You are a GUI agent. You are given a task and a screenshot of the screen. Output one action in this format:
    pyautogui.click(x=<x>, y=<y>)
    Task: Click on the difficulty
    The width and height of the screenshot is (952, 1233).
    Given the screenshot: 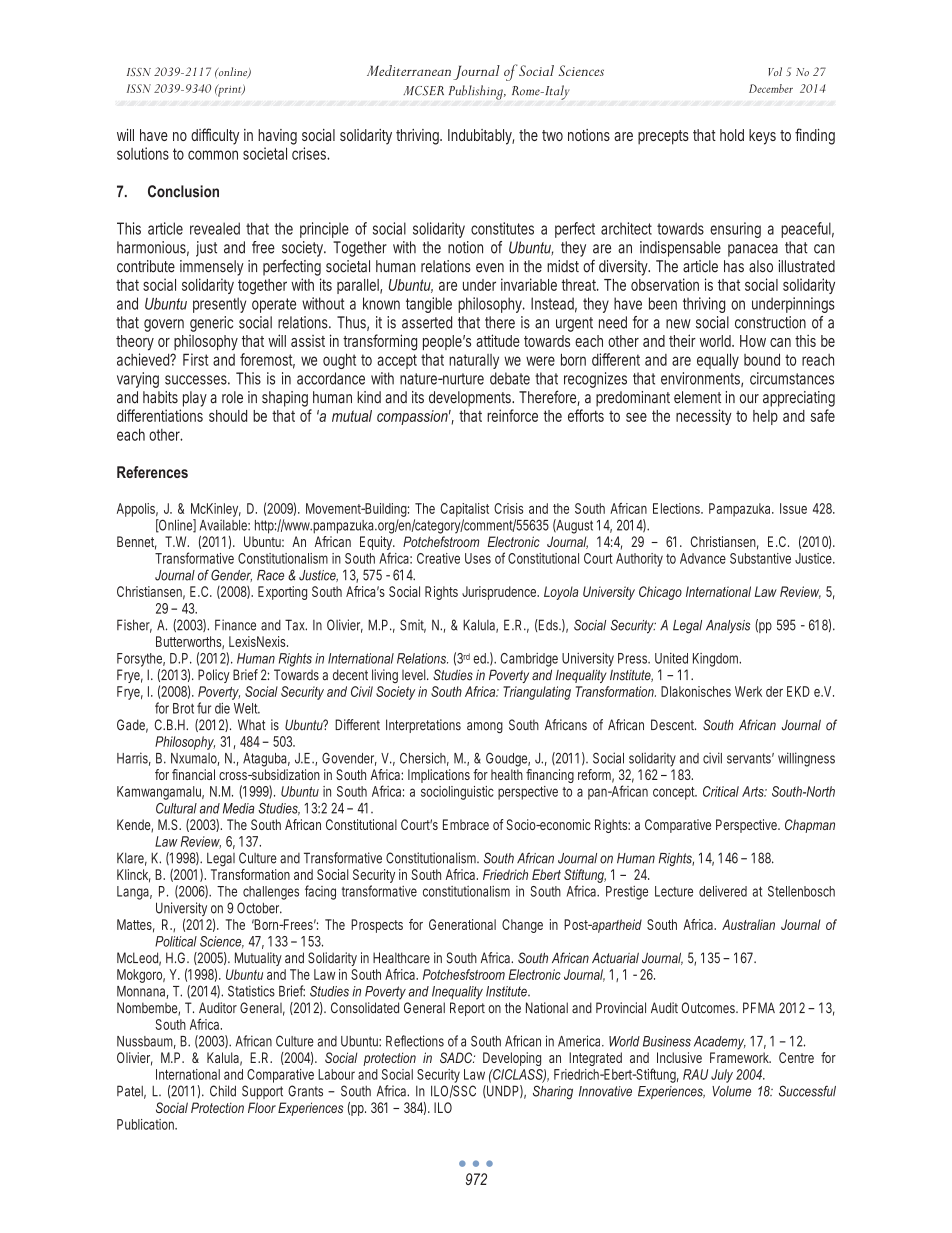 What is the action you would take?
    pyautogui.click(x=215, y=136)
